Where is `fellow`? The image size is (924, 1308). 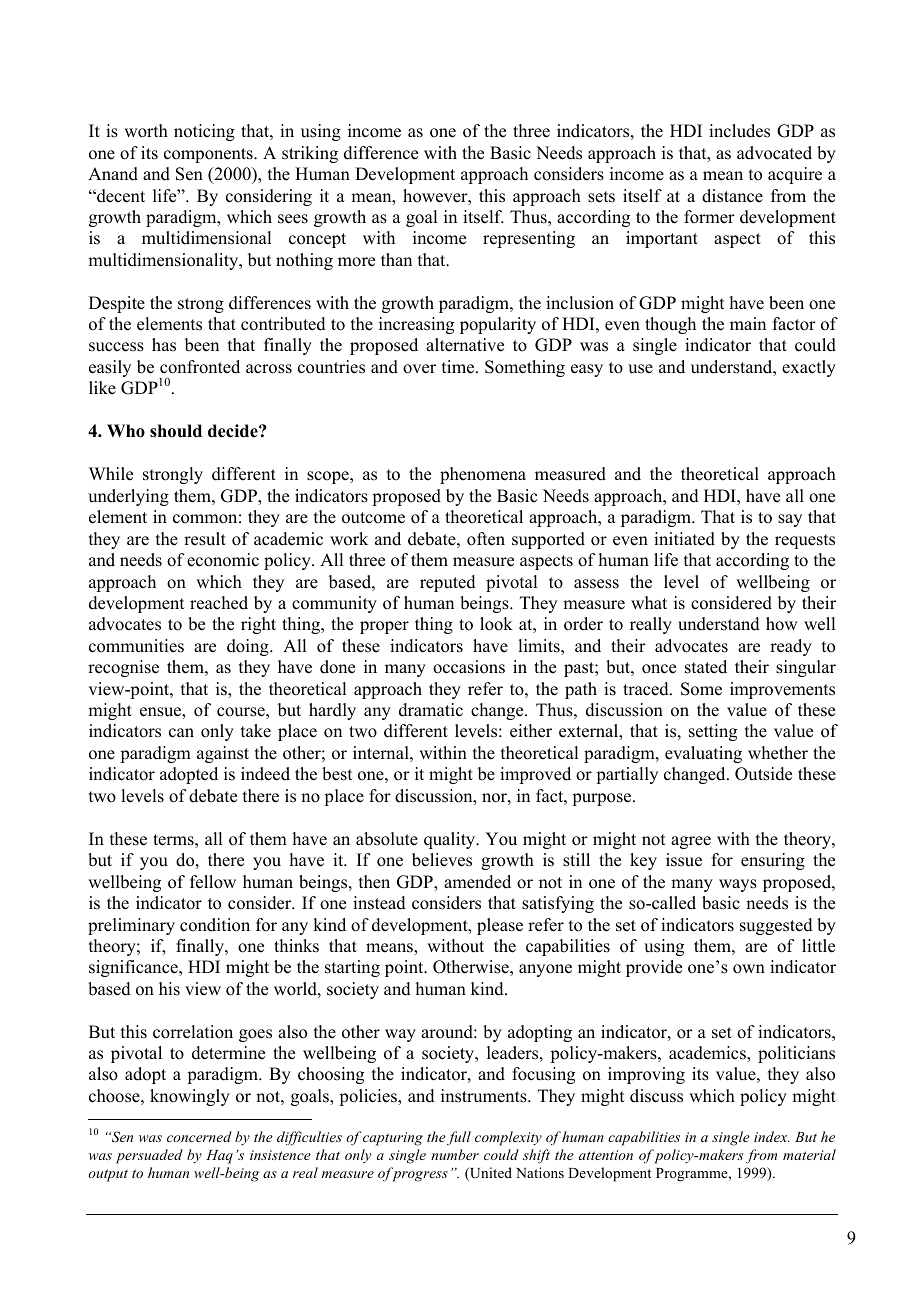
fellow is located at coordinates (213, 882).
